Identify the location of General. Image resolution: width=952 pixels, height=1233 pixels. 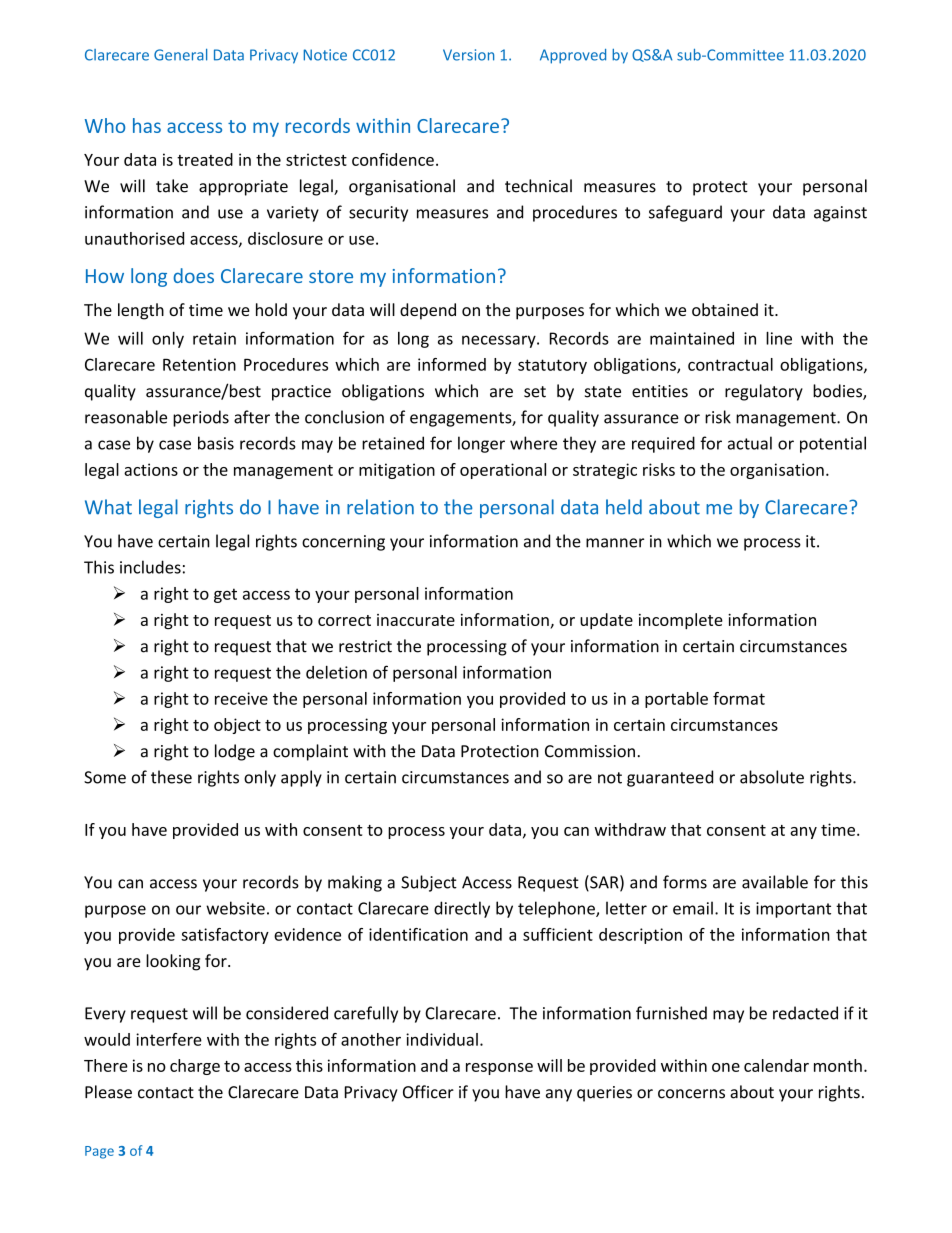
(180, 55).
